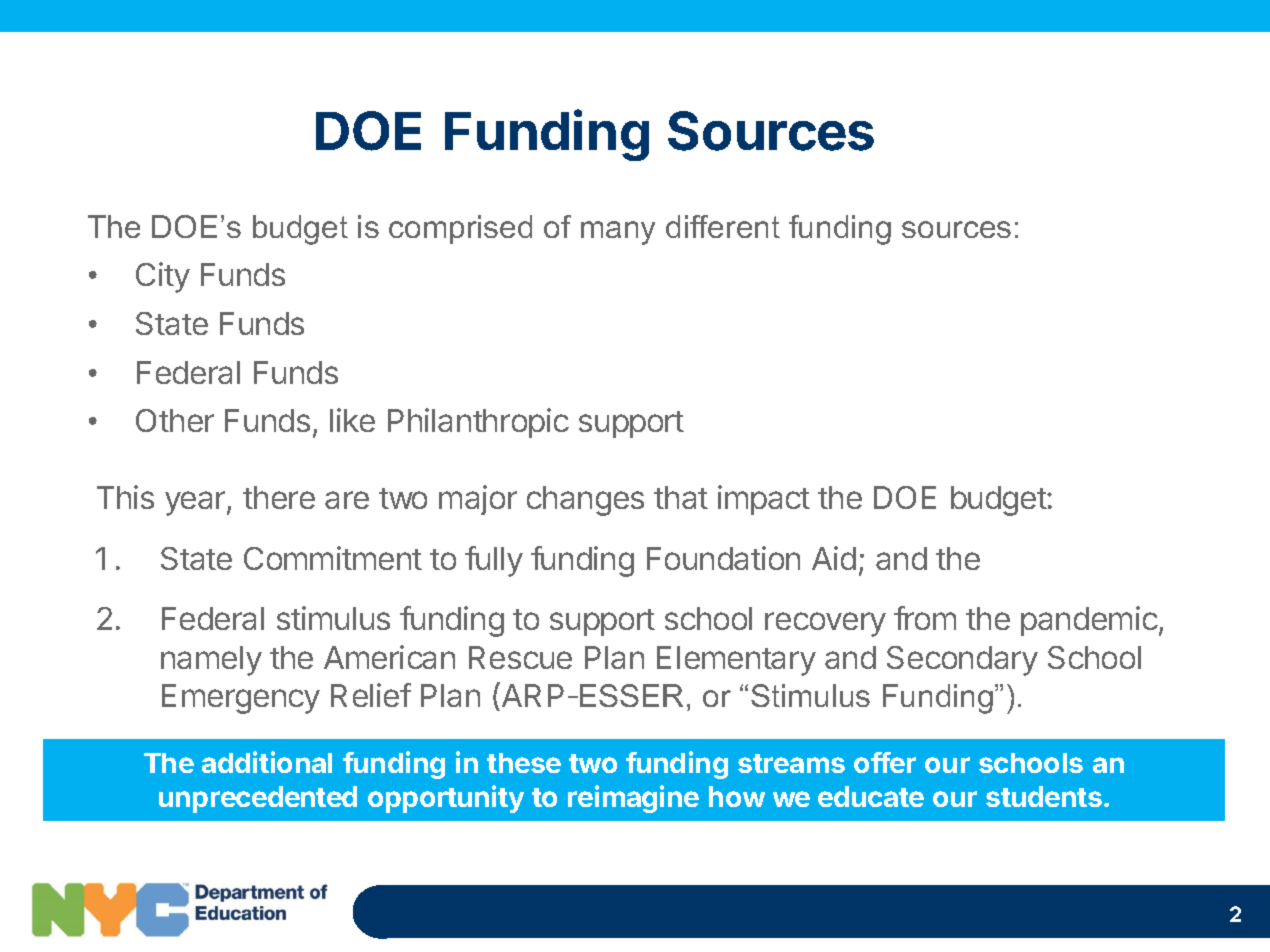 This screenshot has height=952, width=1270. What do you see at coordinates (163, 277) in the screenshot?
I see `City` at bounding box center [163, 277].
